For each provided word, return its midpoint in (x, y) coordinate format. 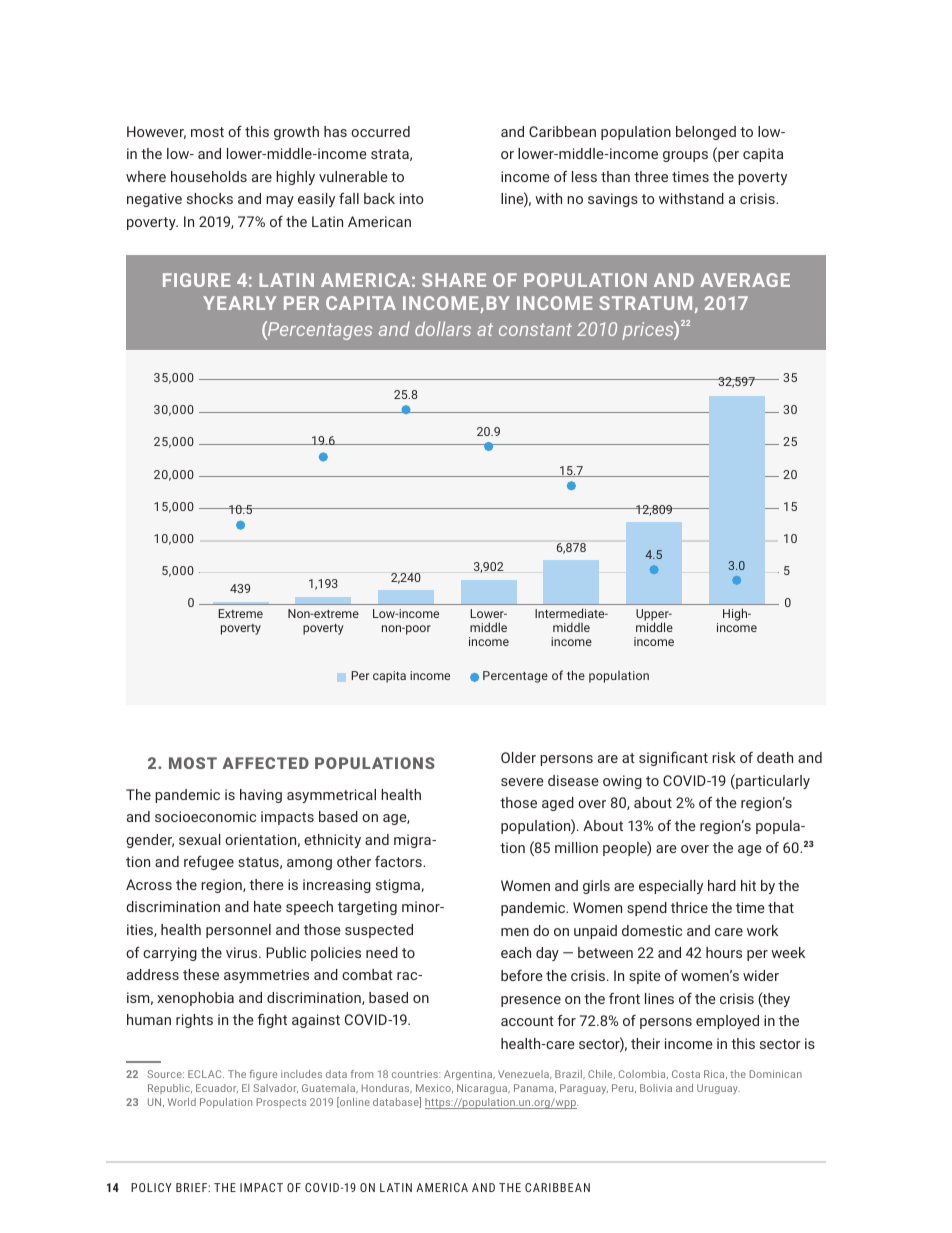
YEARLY (239, 303)
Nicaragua (483, 1089)
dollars (443, 328)
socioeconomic (205, 816)
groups (685, 156)
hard (722, 885)
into (412, 198)
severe (522, 782)
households (209, 176)
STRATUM (645, 303)
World (182, 1102)
